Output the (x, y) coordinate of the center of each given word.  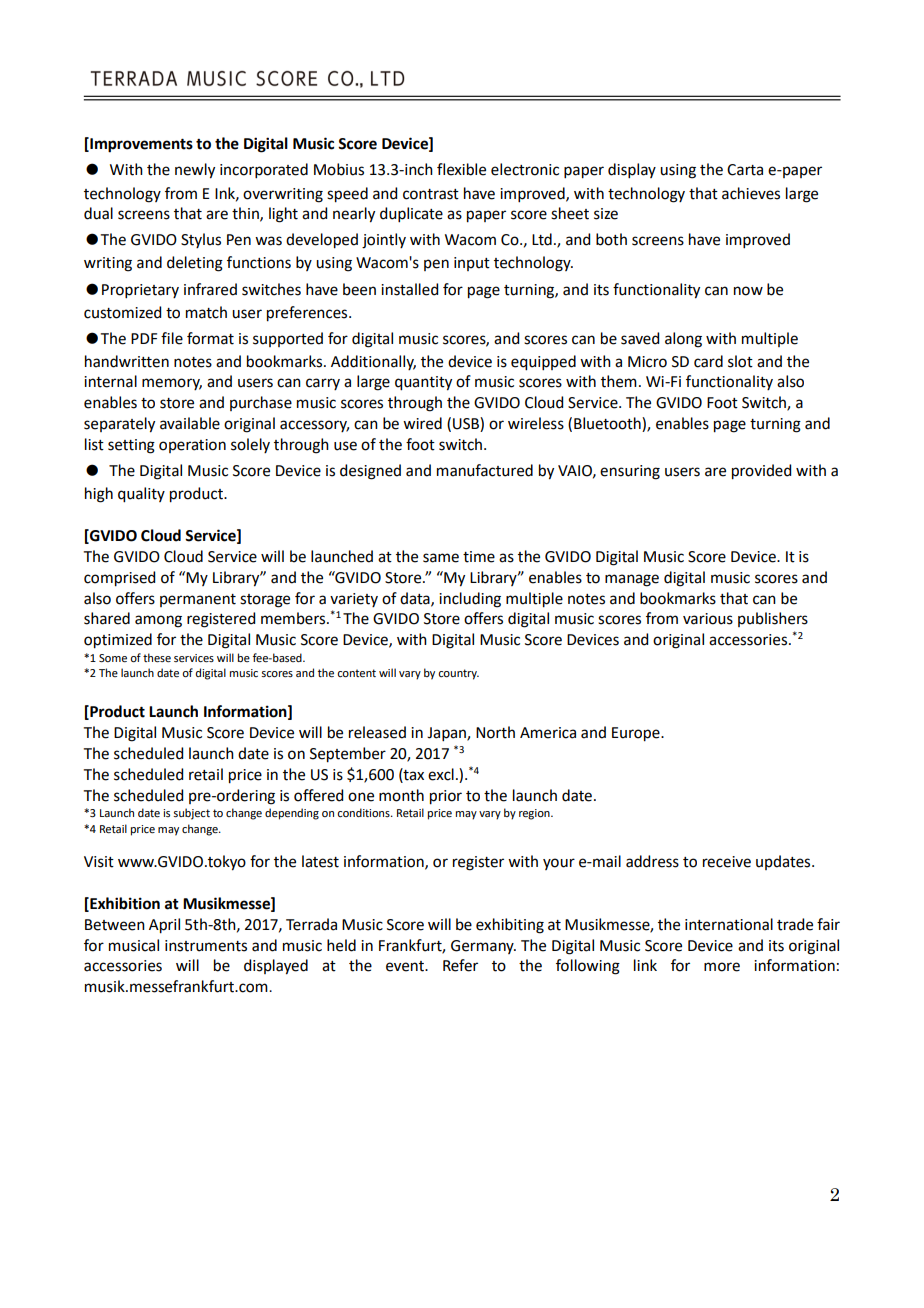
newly (195, 171)
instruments (206, 946)
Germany (483, 947)
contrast (431, 194)
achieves (751, 193)
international (729, 924)
